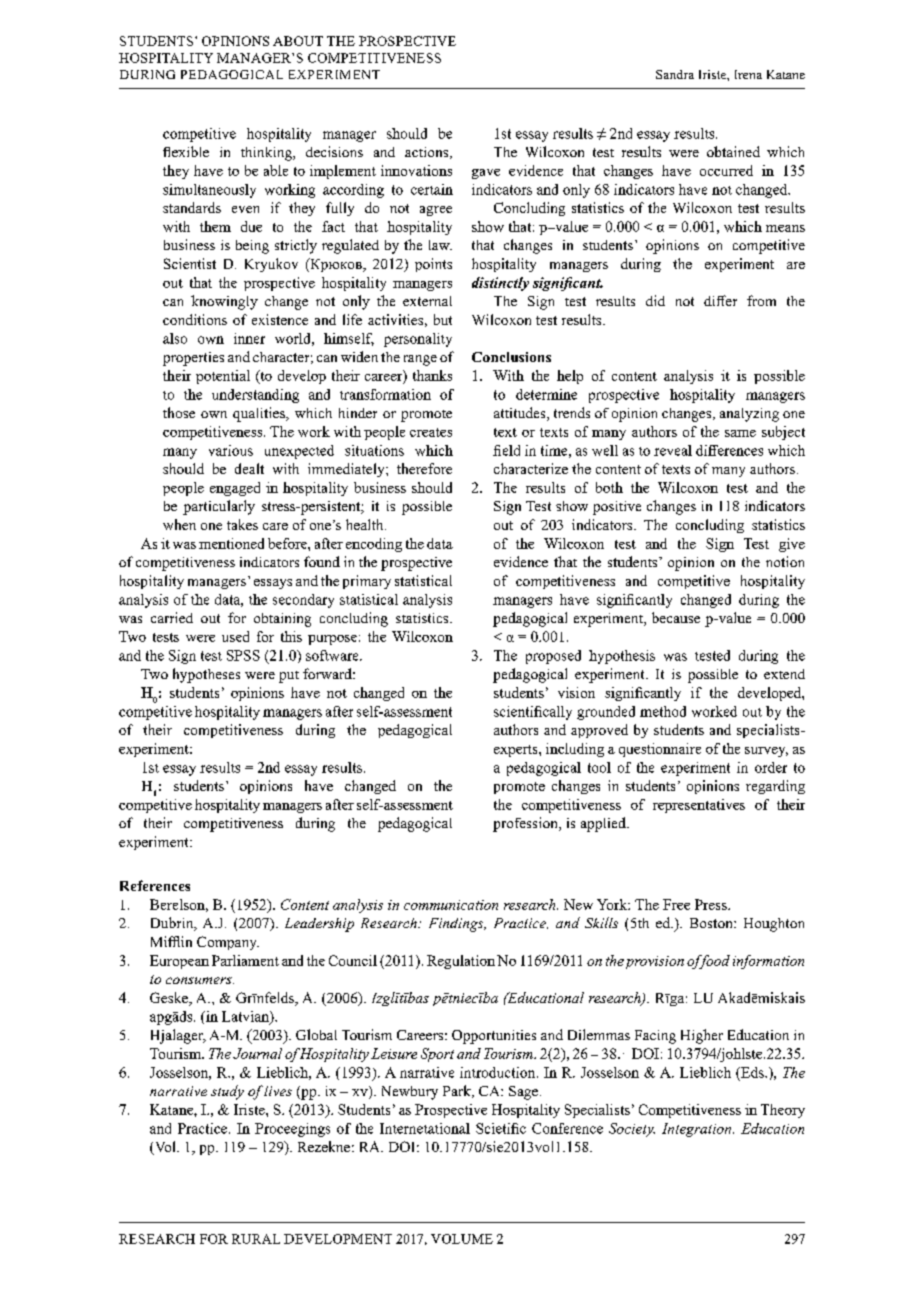 The height and width of the screenshot is (1308, 924). What do you see at coordinates (428, 153) in the screenshot?
I see `actions` at bounding box center [428, 153].
